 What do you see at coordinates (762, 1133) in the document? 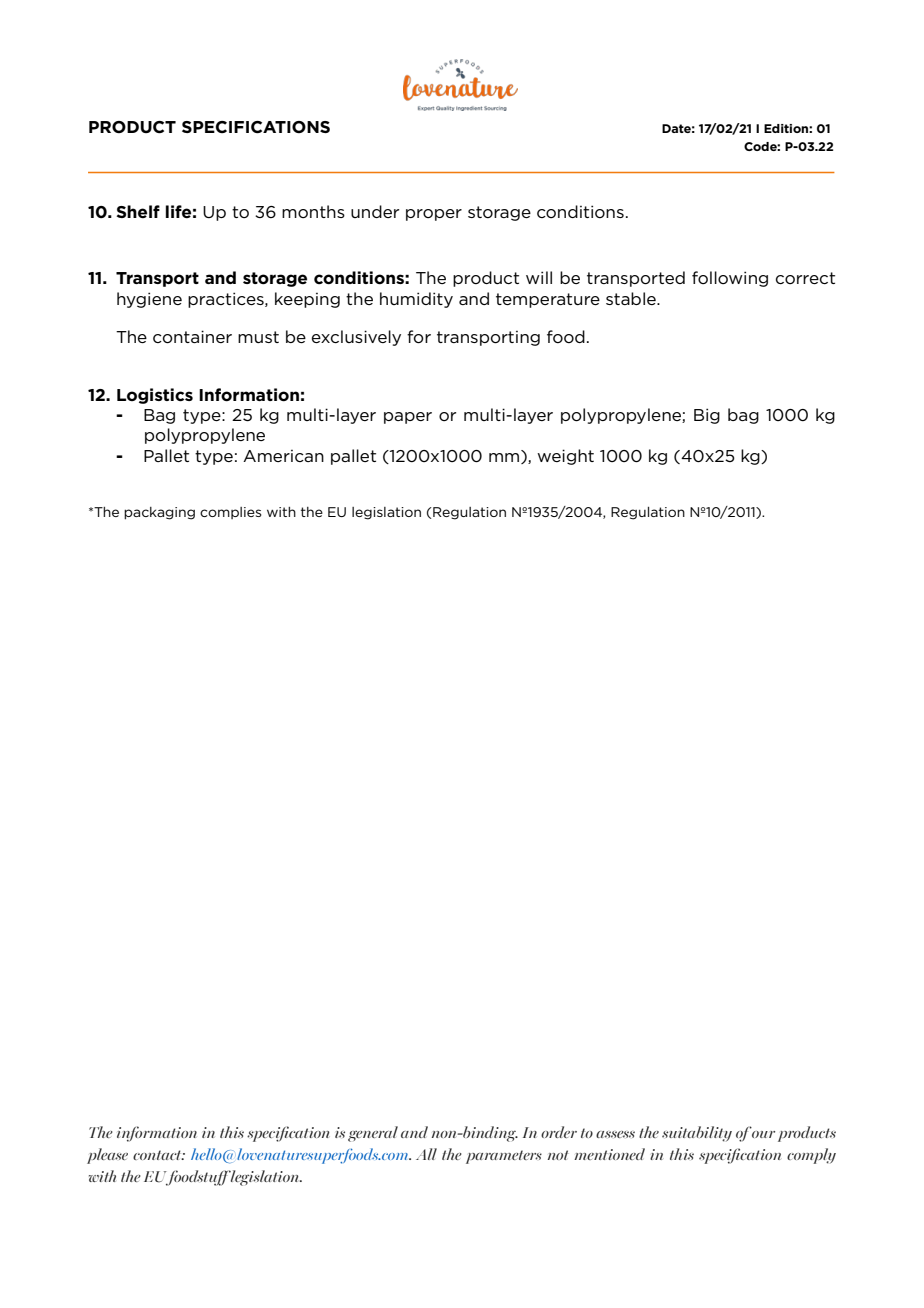
I see `our` at bounding box center [762, 1133].
